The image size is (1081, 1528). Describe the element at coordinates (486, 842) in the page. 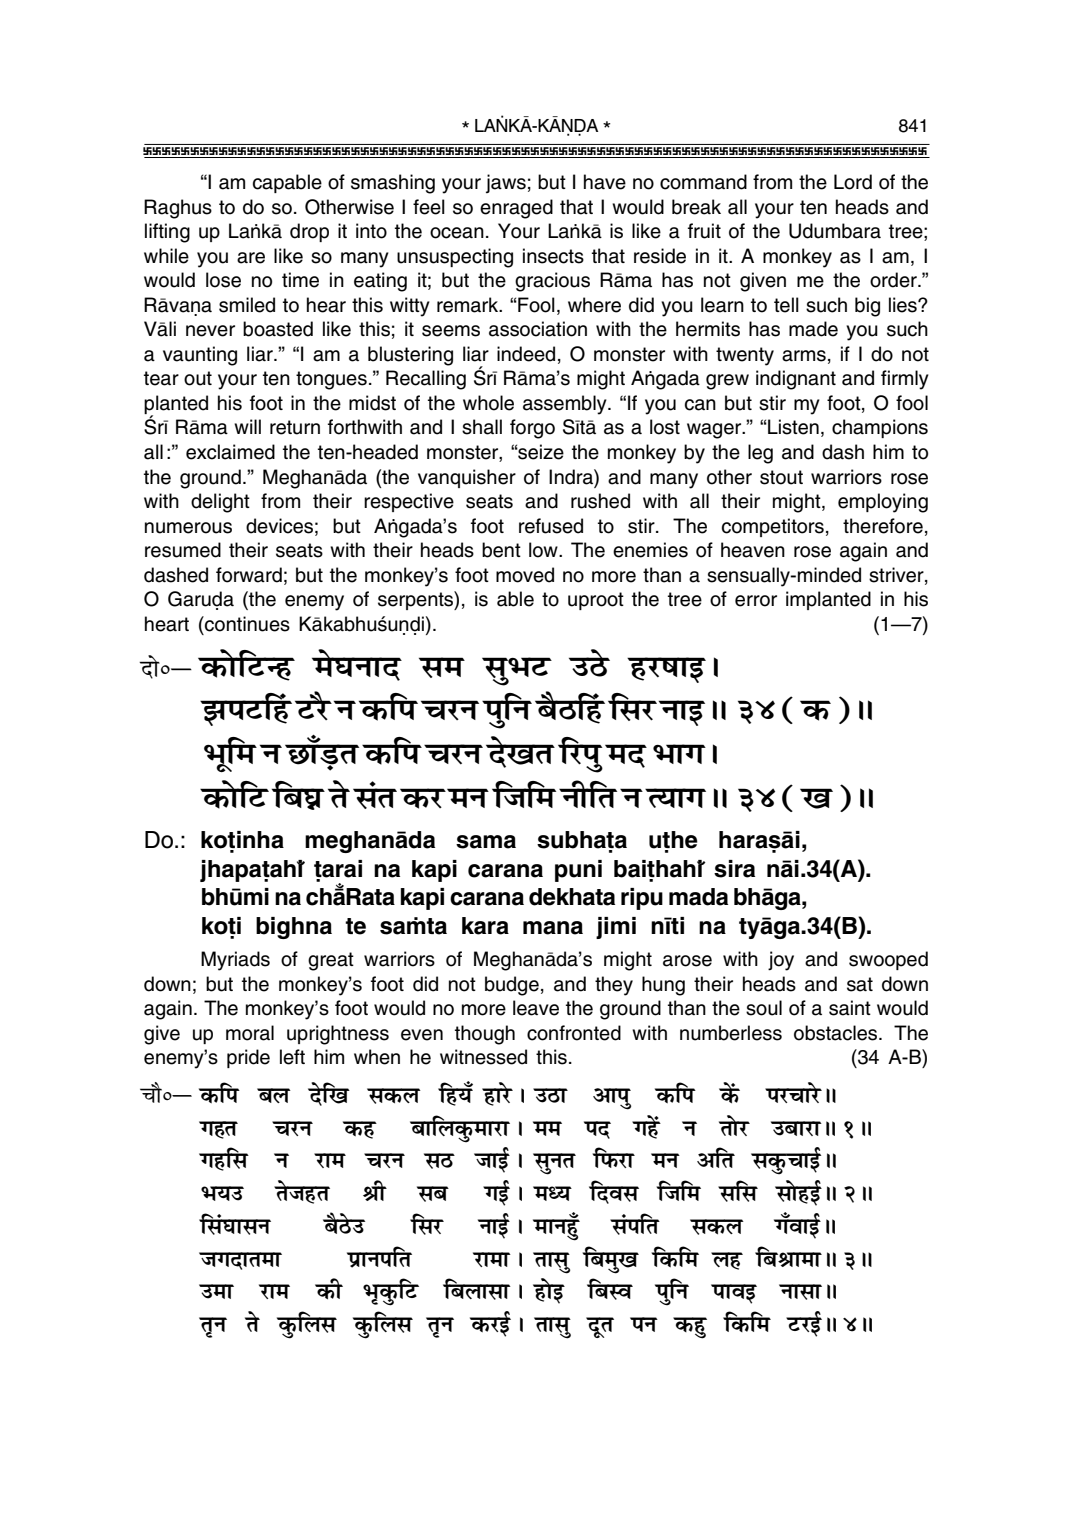

I see `sama` at that location.
